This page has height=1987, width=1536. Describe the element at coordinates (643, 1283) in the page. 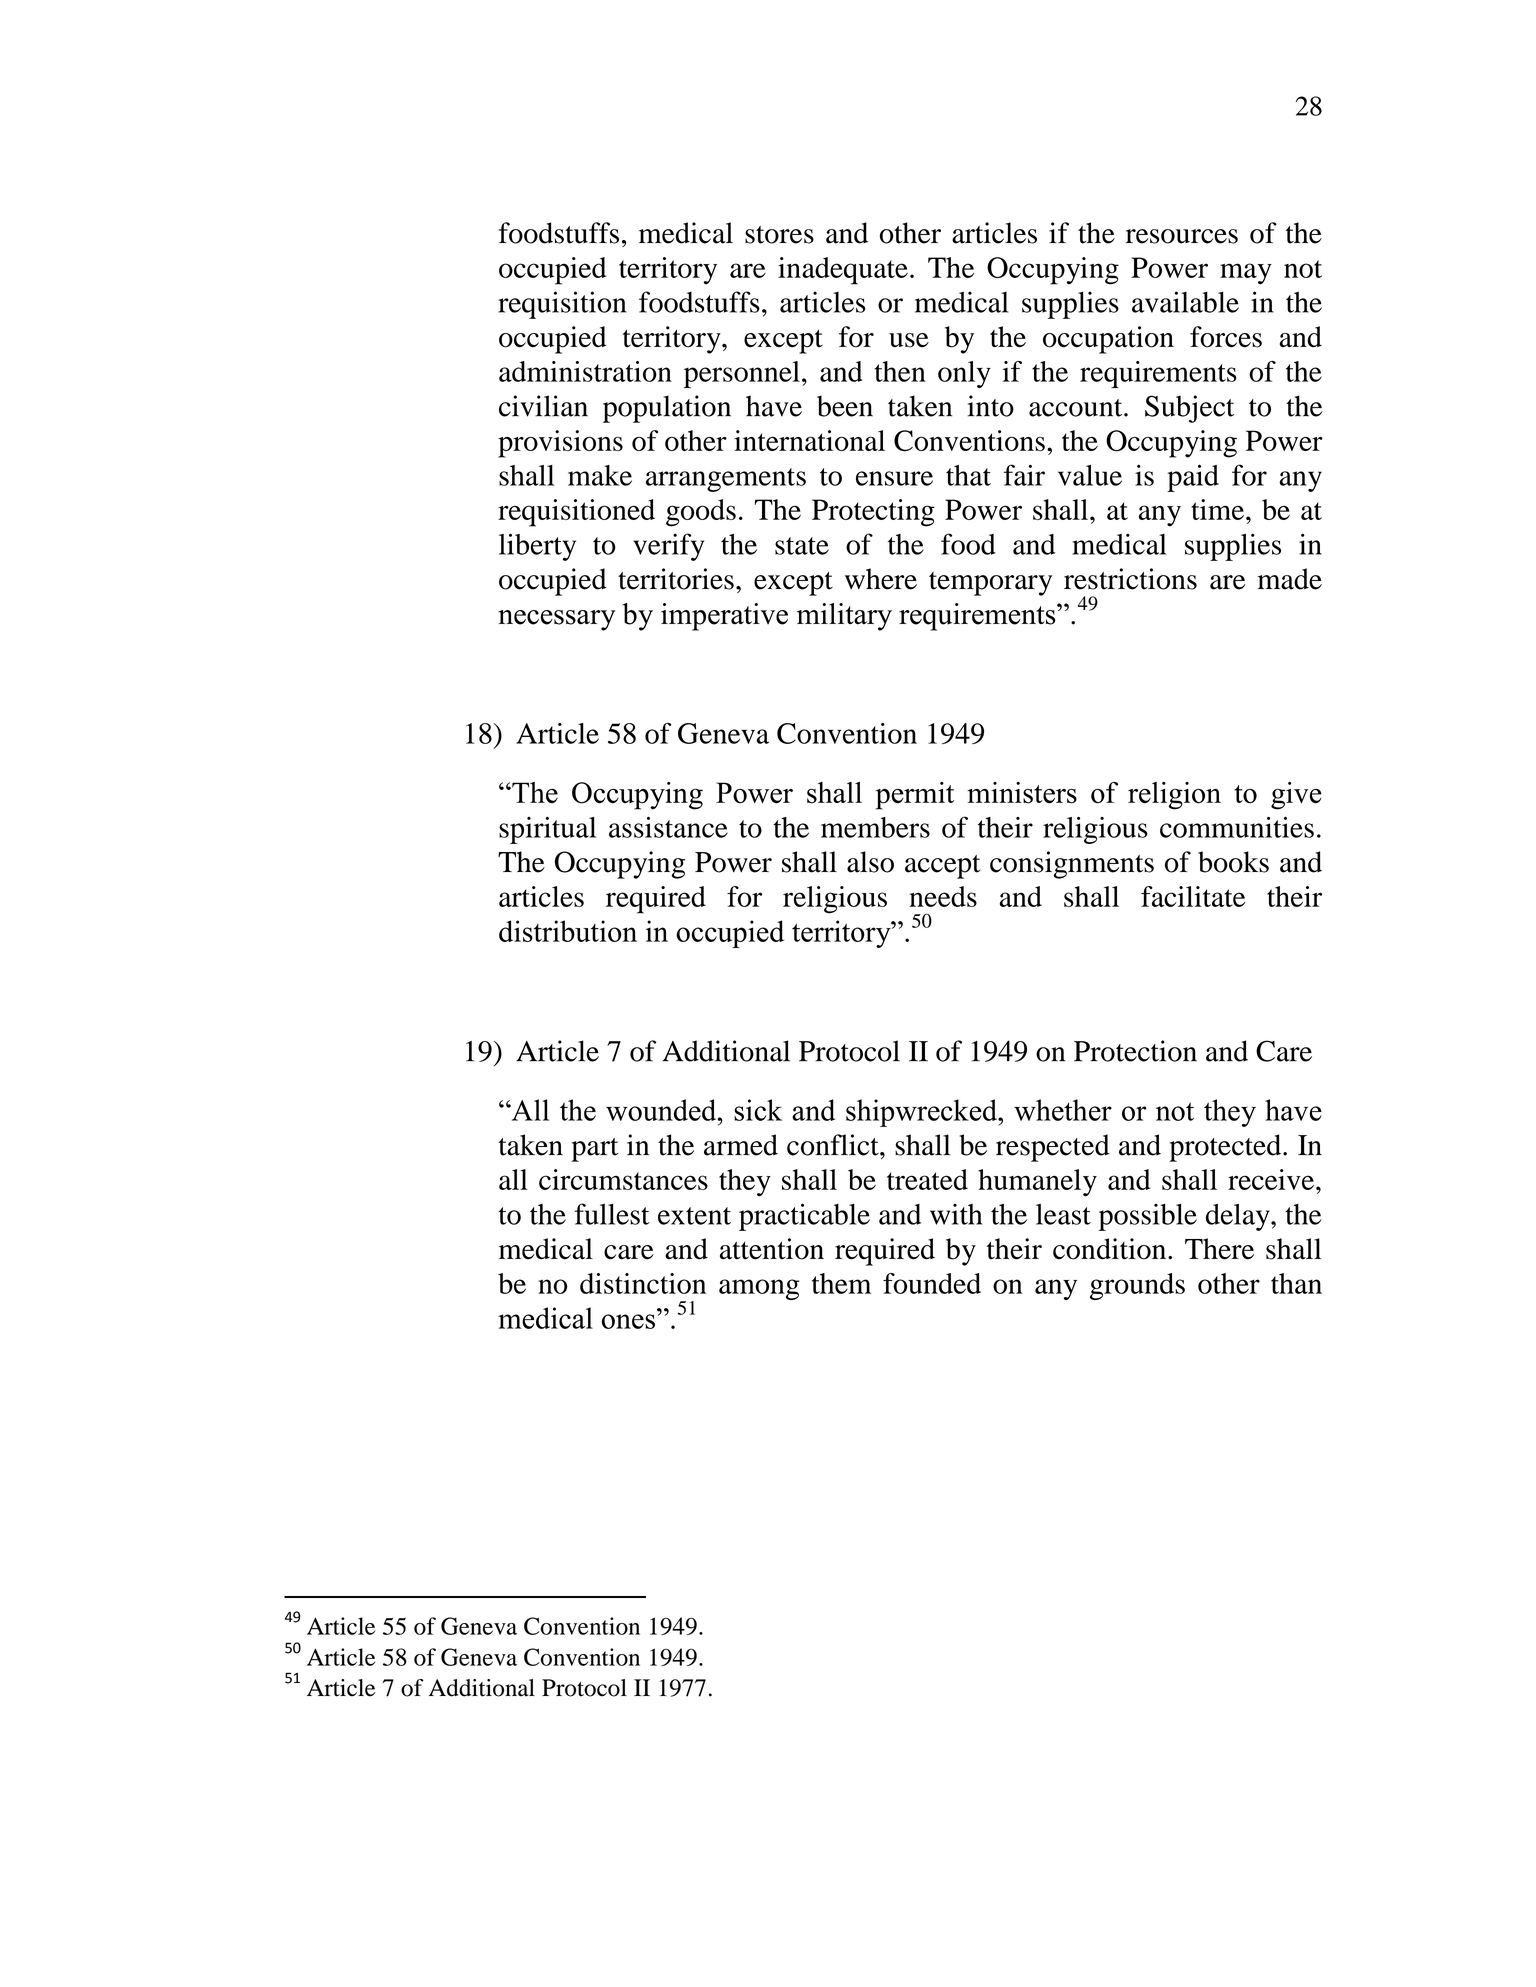

I see `distinction` at that location.
